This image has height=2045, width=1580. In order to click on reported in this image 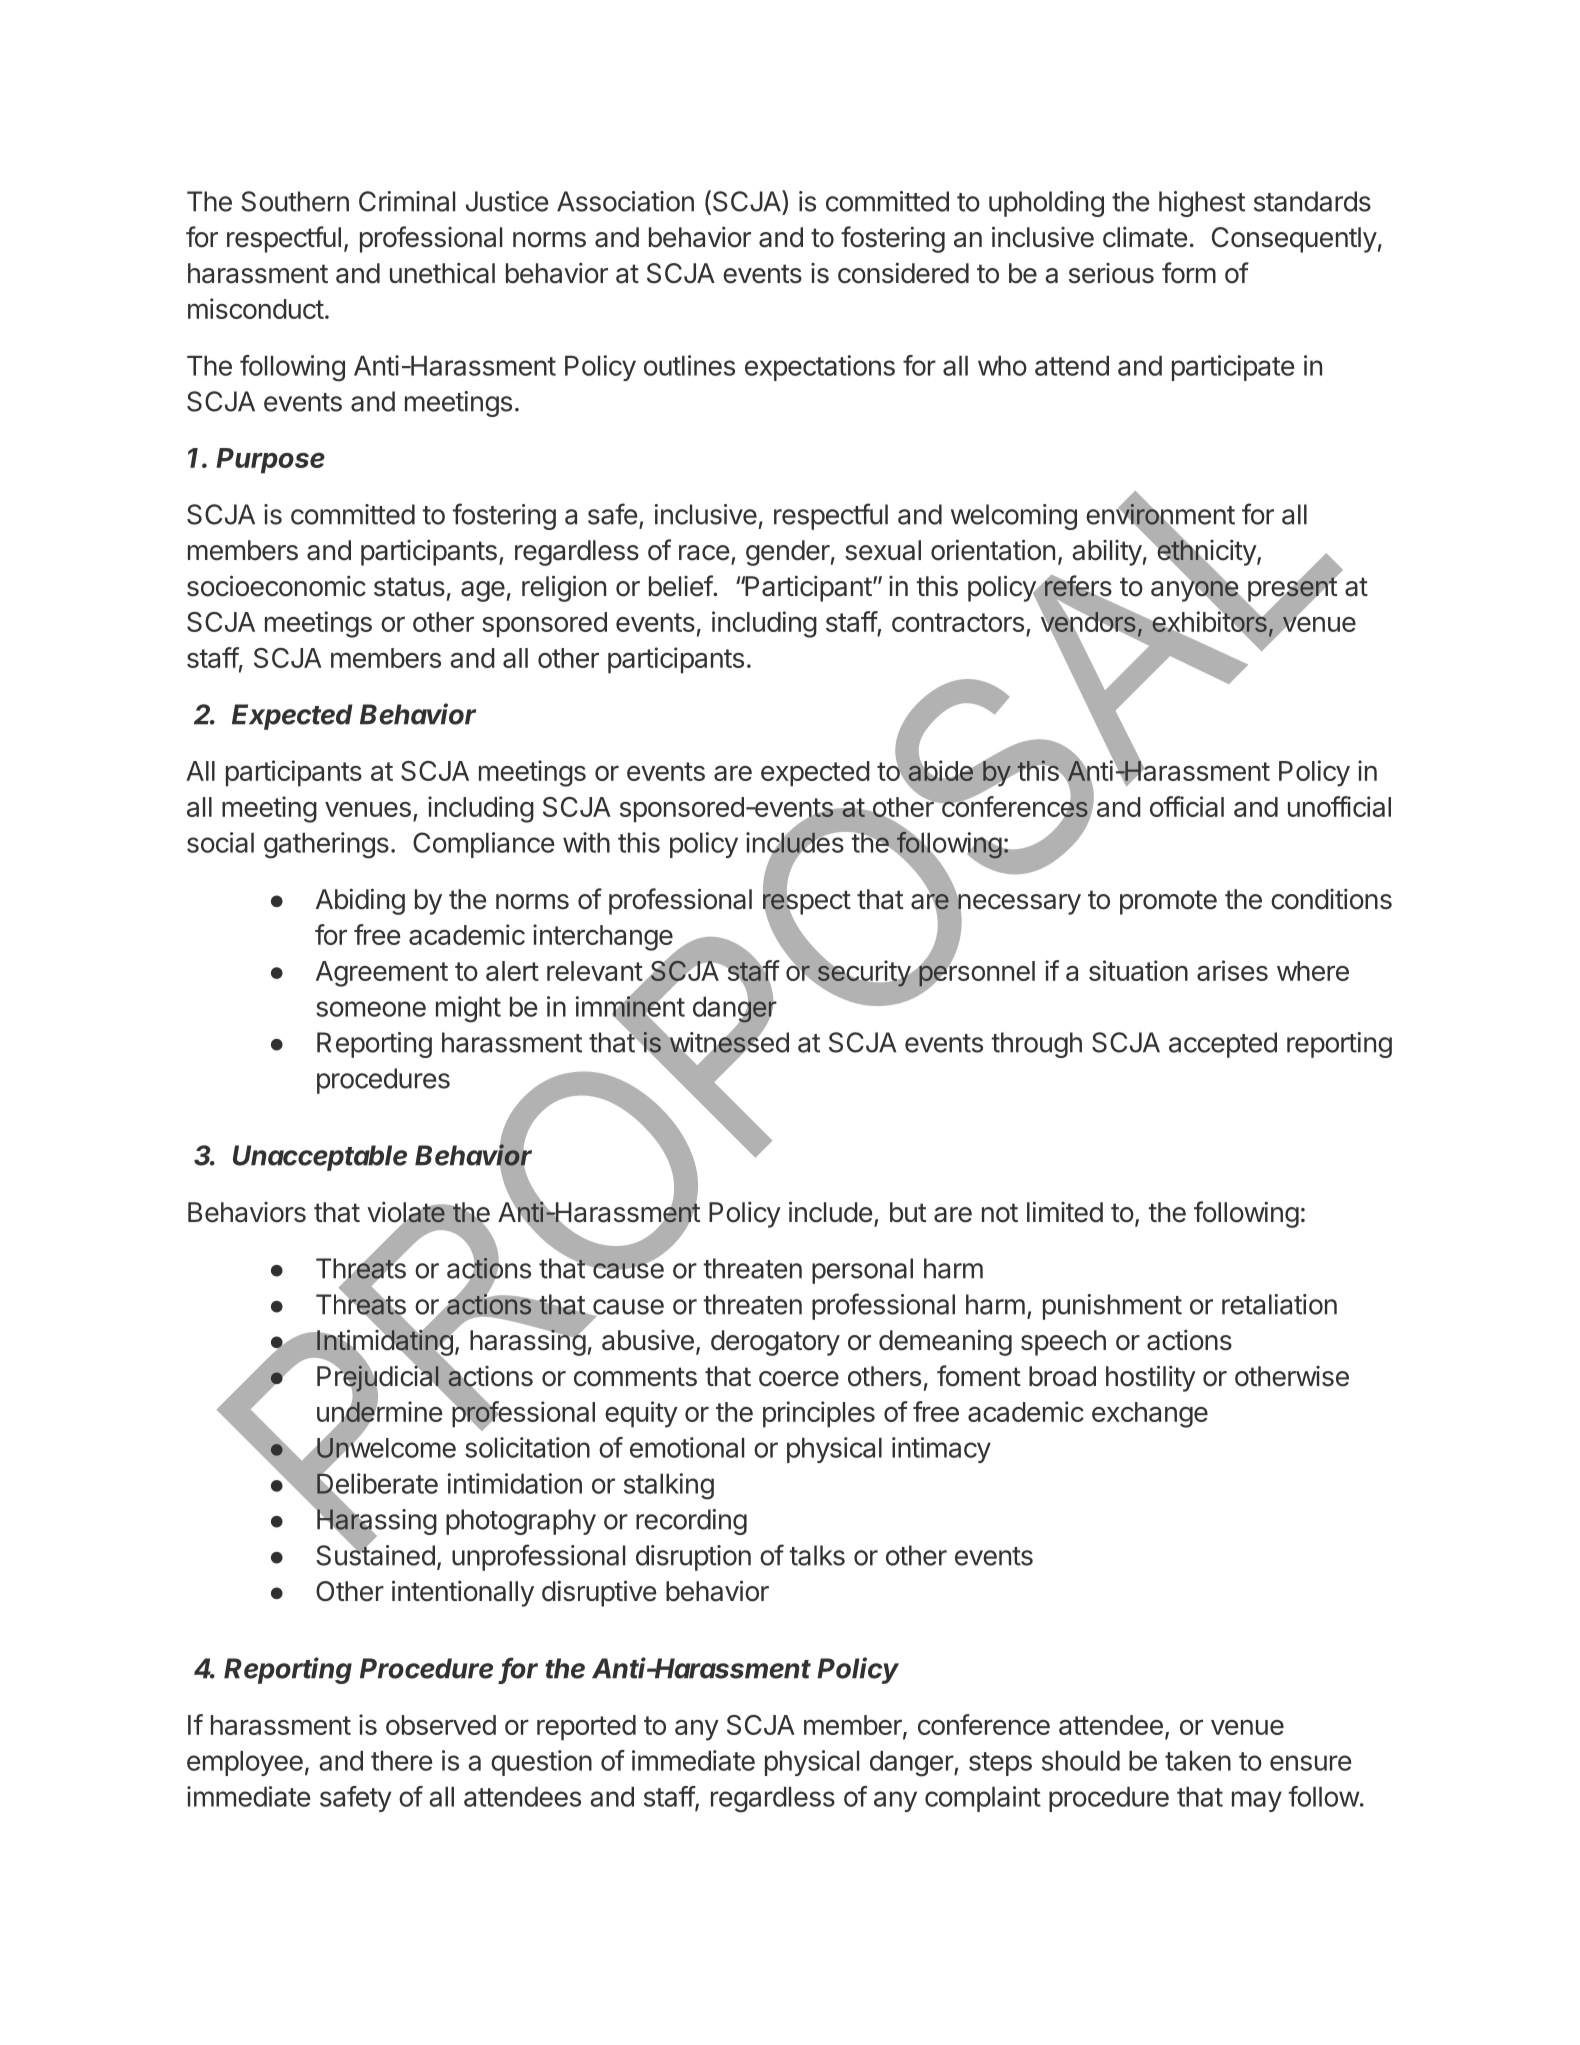, I will do `click(586, 1728)`.
